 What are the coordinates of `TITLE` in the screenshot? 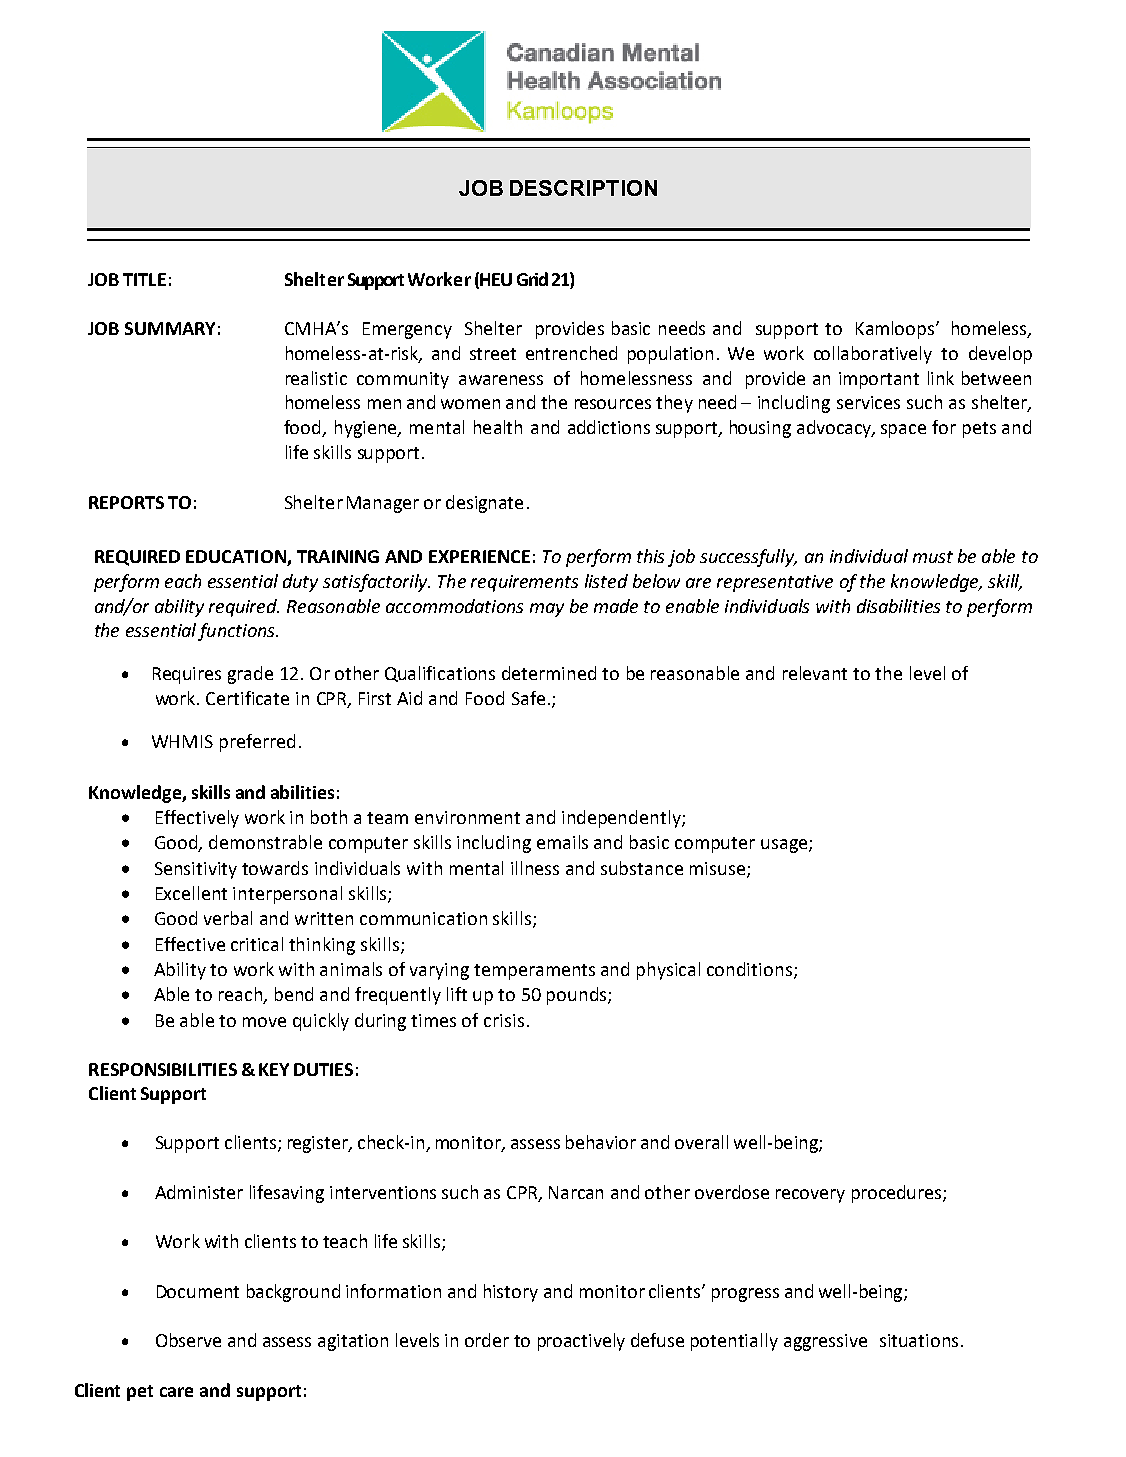 It's located at (144, 279).
